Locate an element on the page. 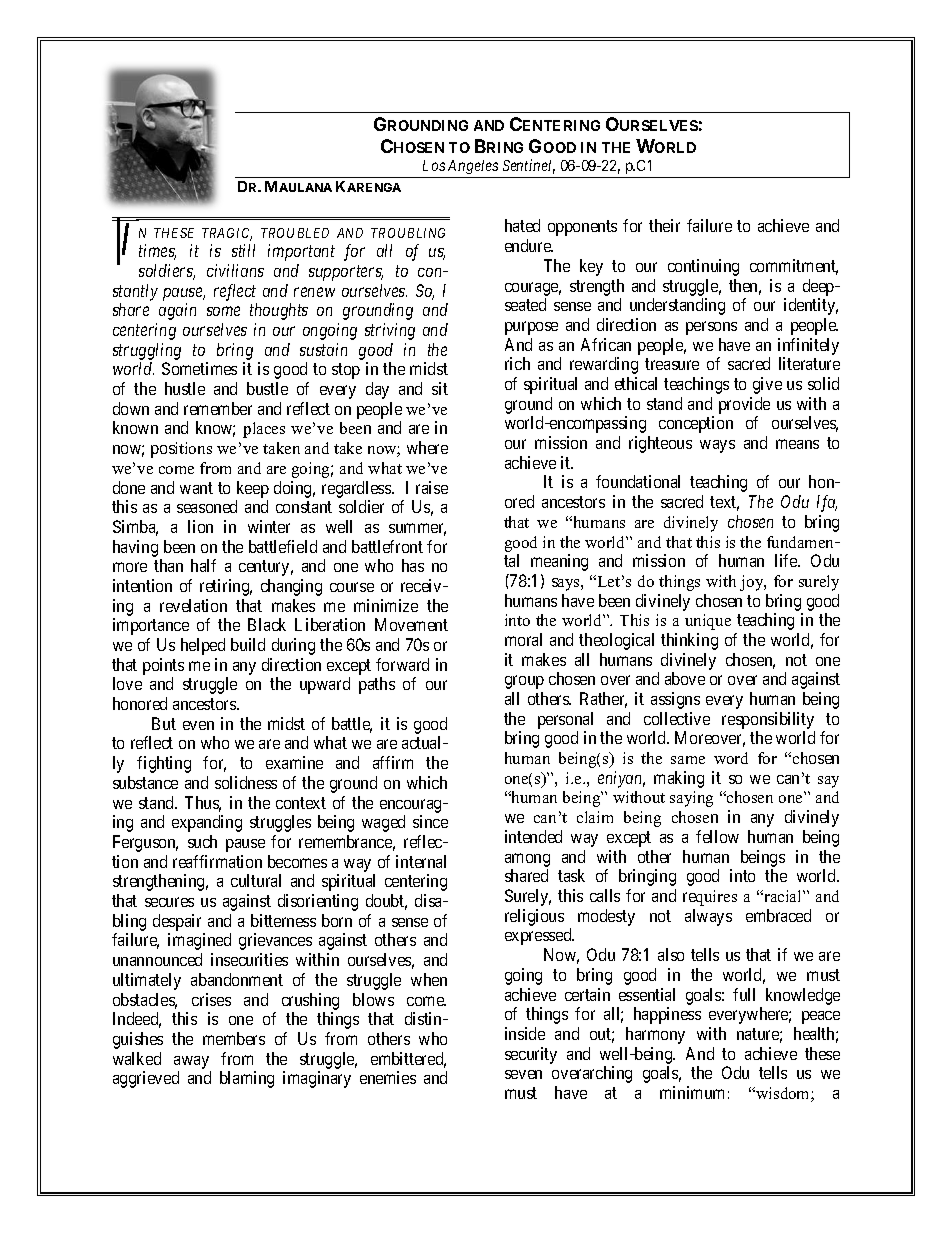 The width and height of the document is (952, 1233). Angeles is located at coordinates (473, 169).
